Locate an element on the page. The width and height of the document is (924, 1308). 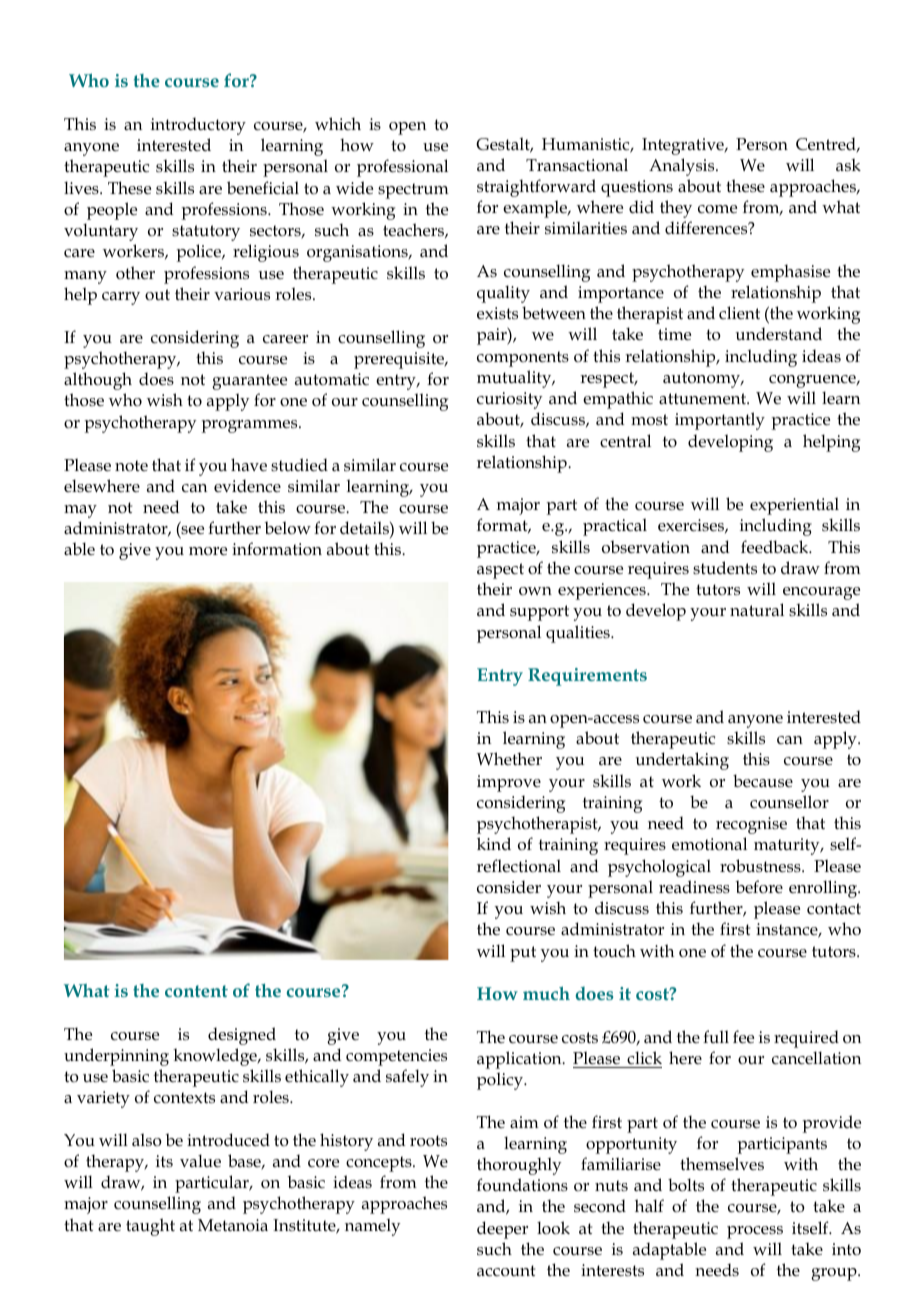
Whether is located at coordinates (509, 759).
